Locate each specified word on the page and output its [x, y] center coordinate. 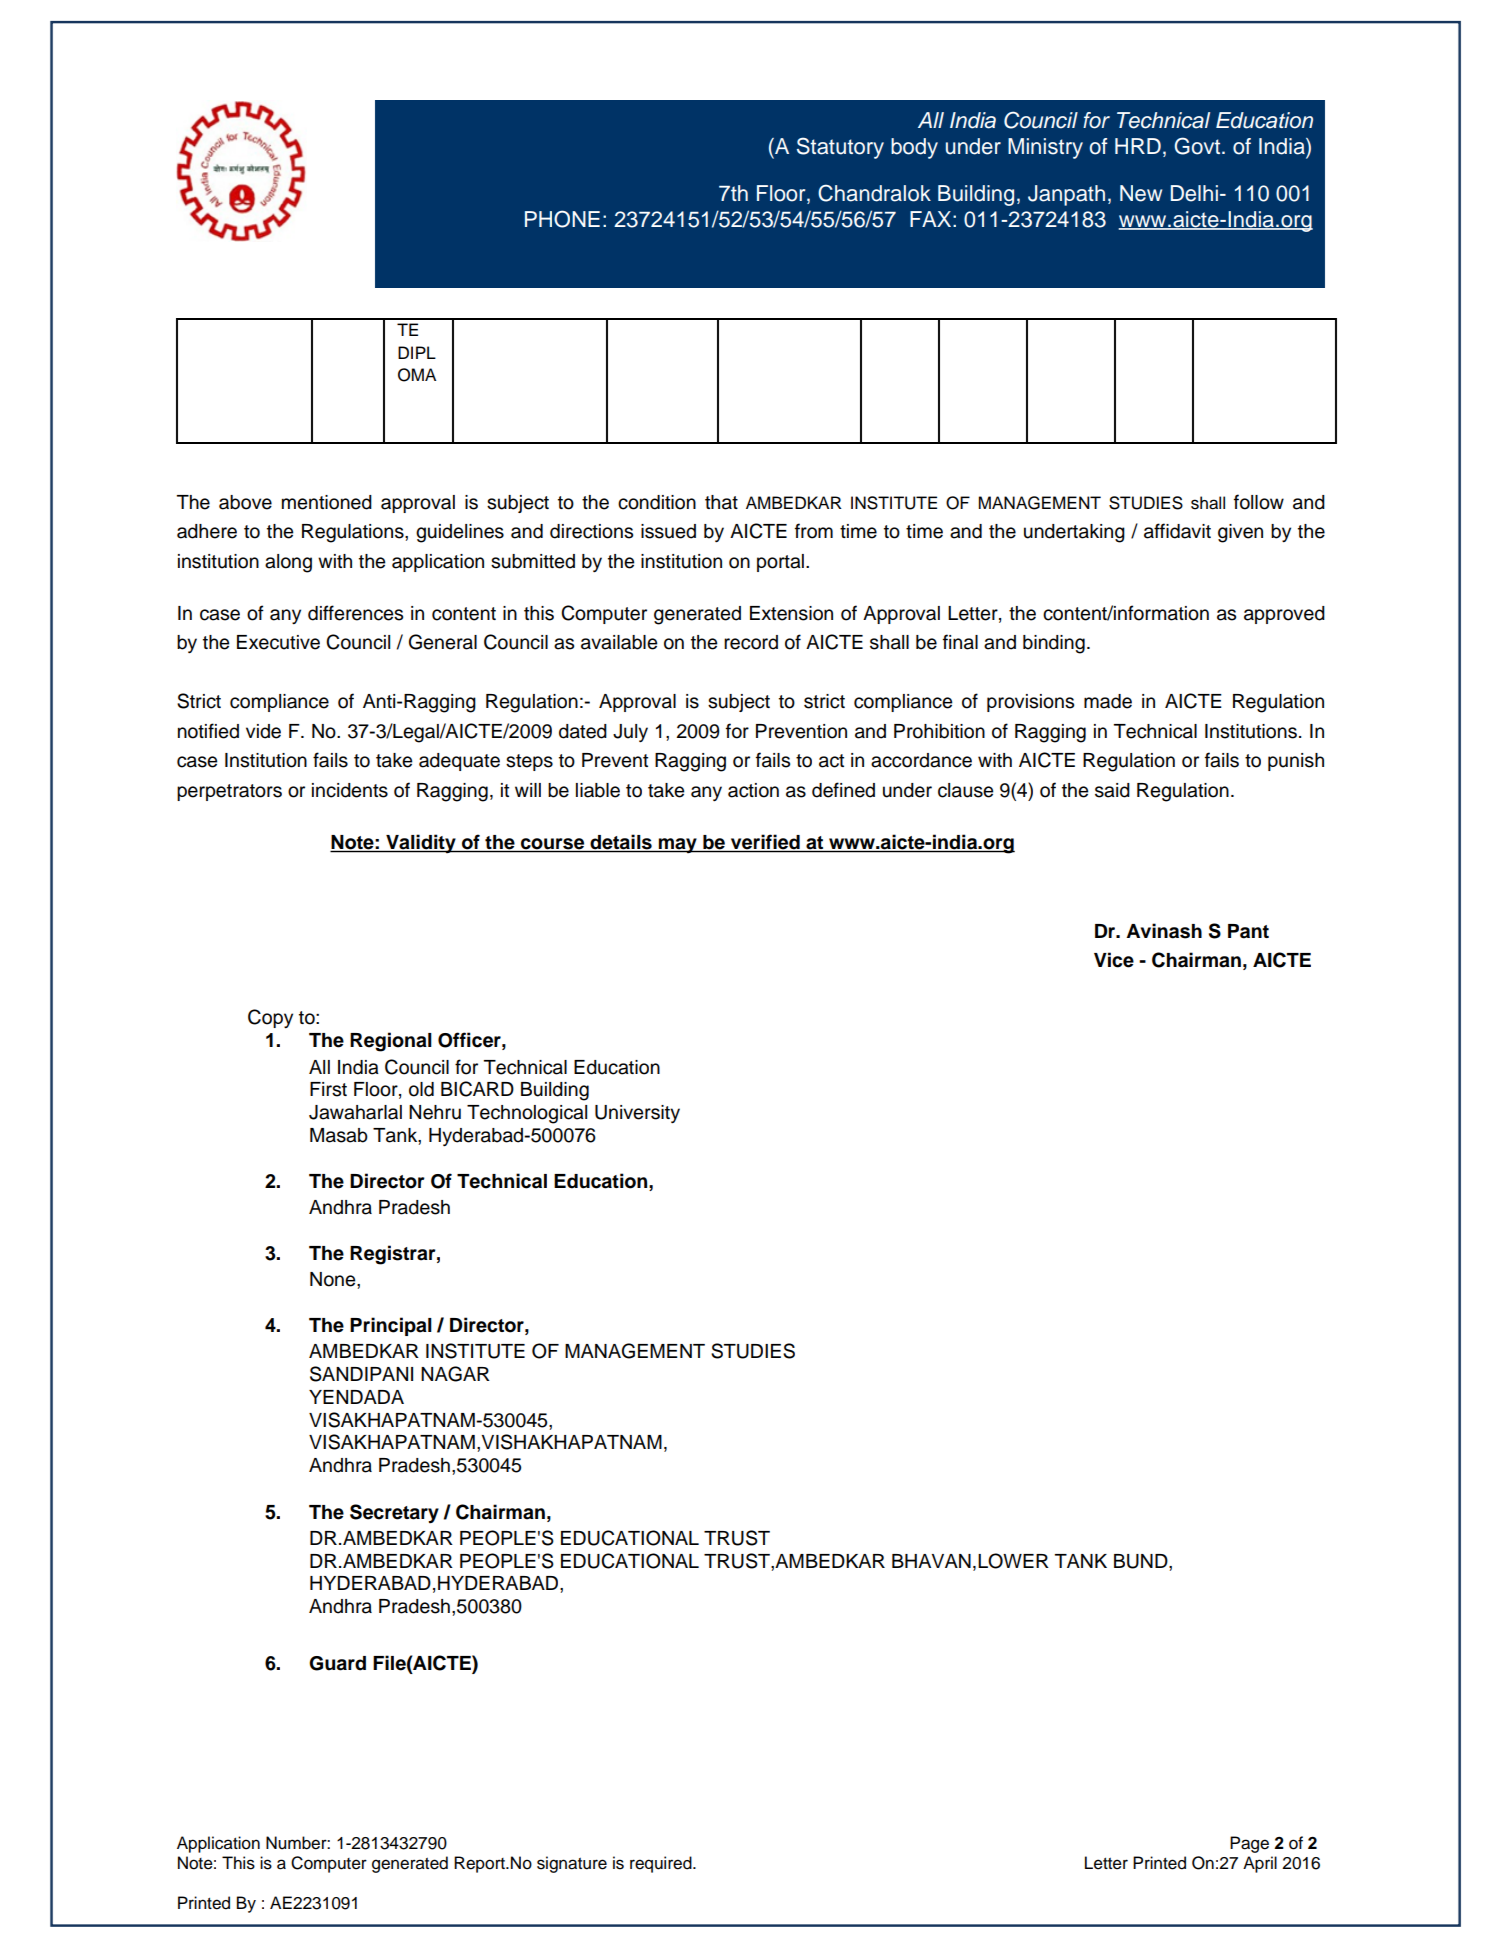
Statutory [840, 148]
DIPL [417, 352]
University [637, 1114]
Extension [791, 613]
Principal [391, 1326]
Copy [270, 1018]
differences [355, 613]
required [662, 1864]
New [1141, 193]
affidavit [1177, 531]
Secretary [394, 1513]
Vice [1114, 960]
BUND [1142, 1561]
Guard [337, 1663]
